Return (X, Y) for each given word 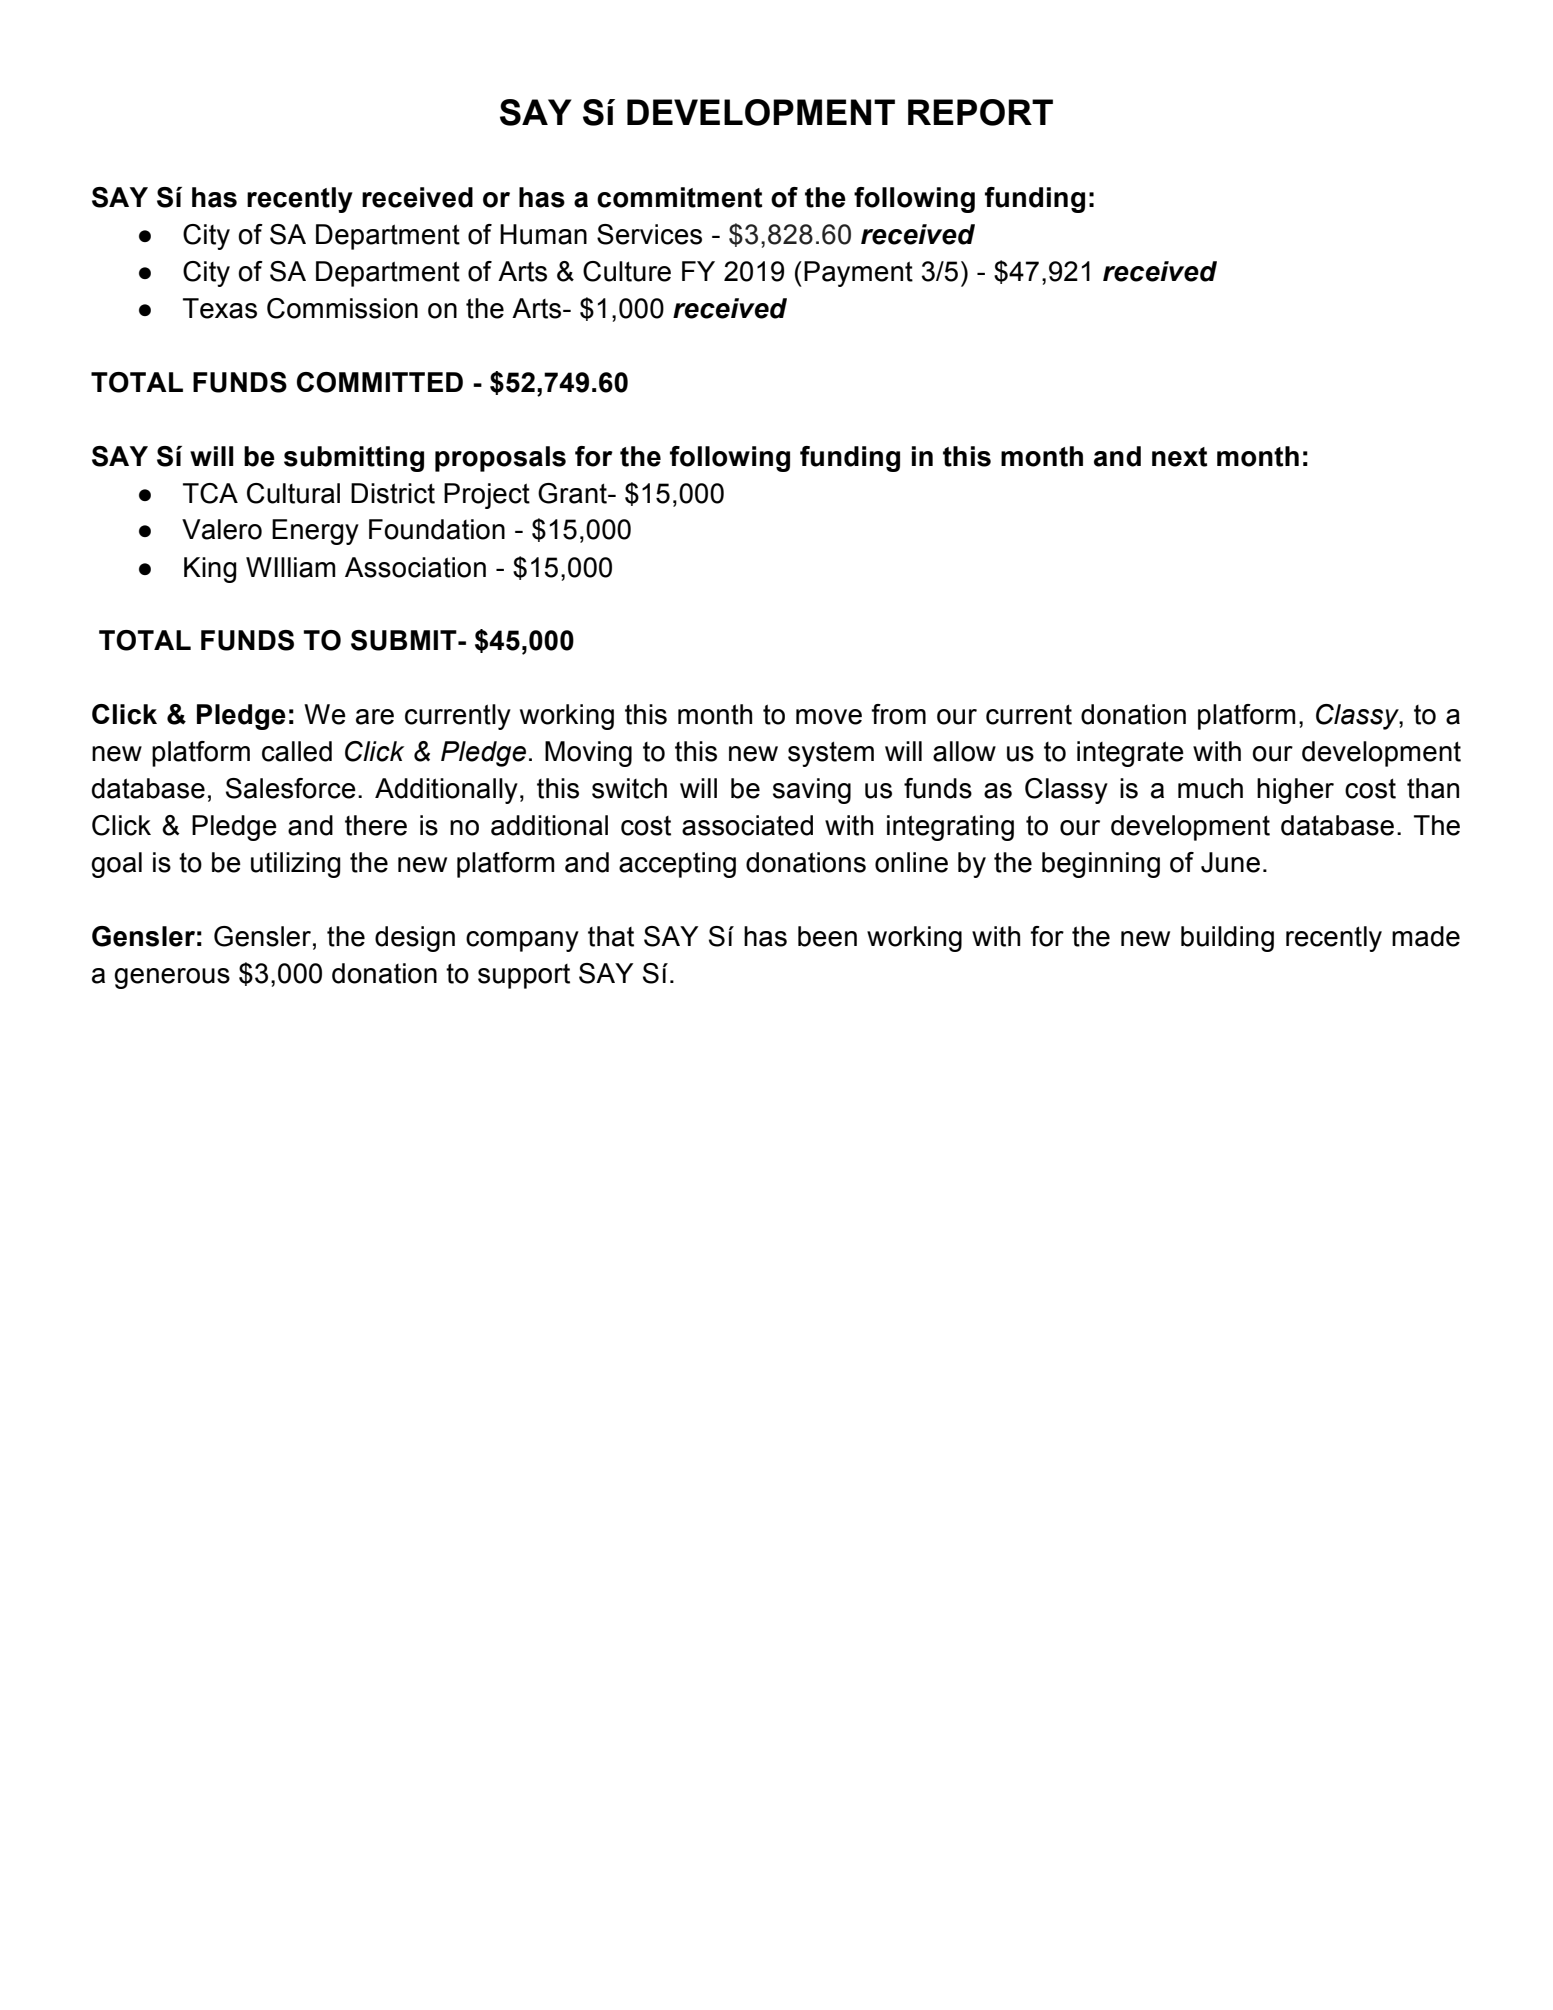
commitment (680, 197)
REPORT (980, 112)
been (827, 936)
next (1180, 457)
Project (487, 496)
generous (172, 978)
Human (543, 234)
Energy (315, 532)
